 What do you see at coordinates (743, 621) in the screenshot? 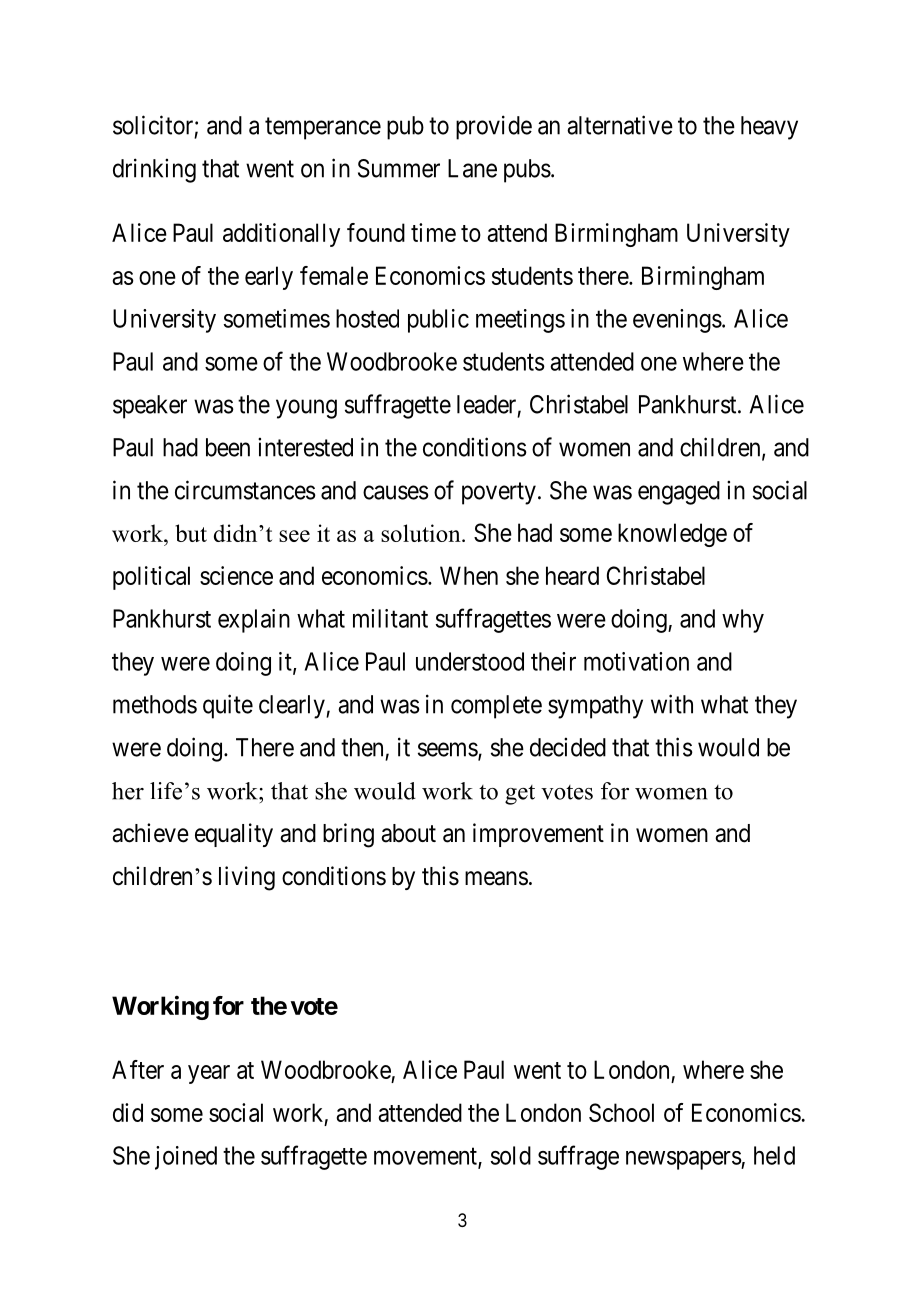
I see `why` at bounding box center [743, 621].
